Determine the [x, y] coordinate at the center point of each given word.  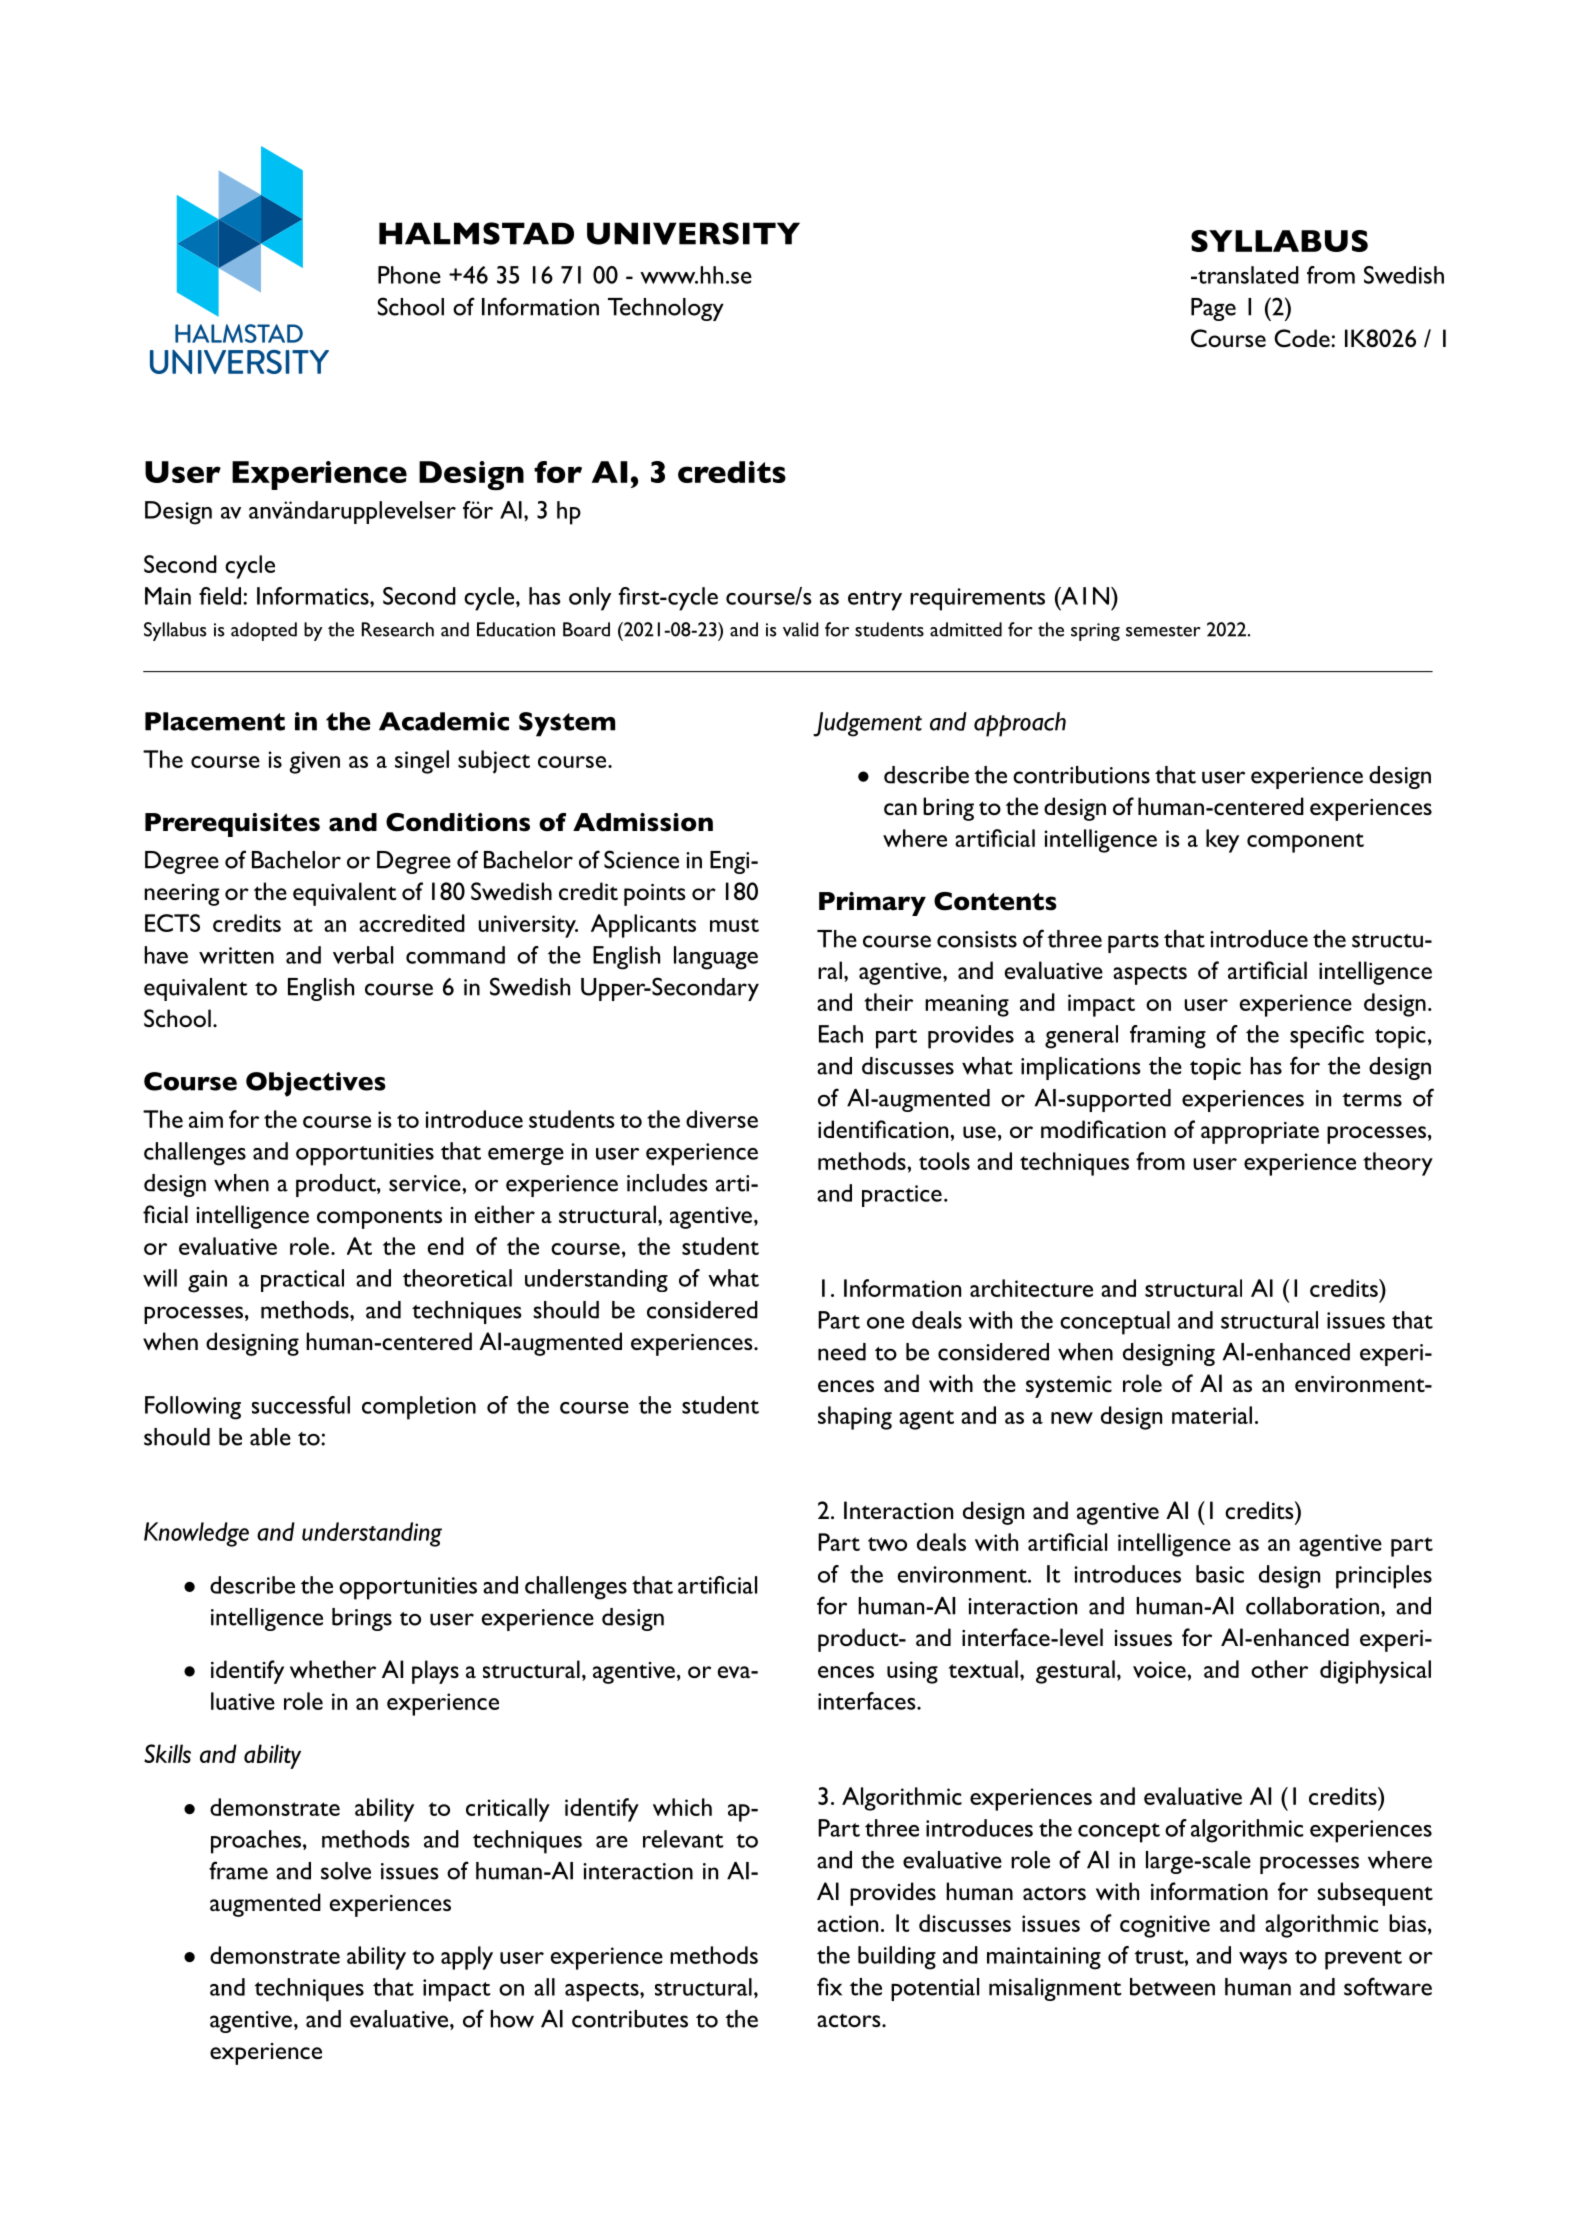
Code [1303, 338]
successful [301, 1405]
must [734, 925]
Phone [409, 275]
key [1222, 841]
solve [346, 1871]
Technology [666, 309]
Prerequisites [232, 825]
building [897, 1958]
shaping [855, 1418]
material [1212, 1415]
